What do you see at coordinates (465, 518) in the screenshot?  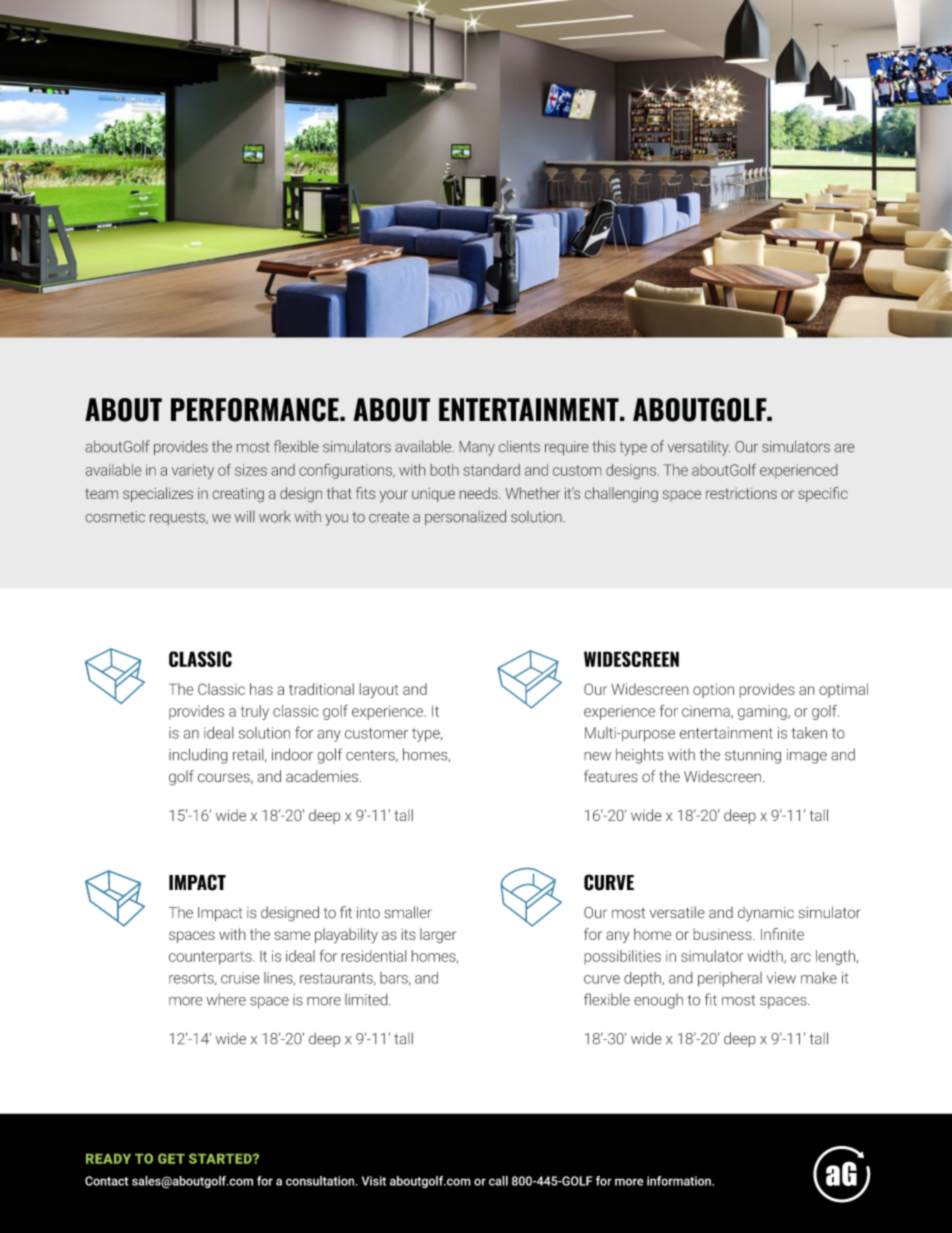 I see `personalized` at bounding box center [465, 518].
